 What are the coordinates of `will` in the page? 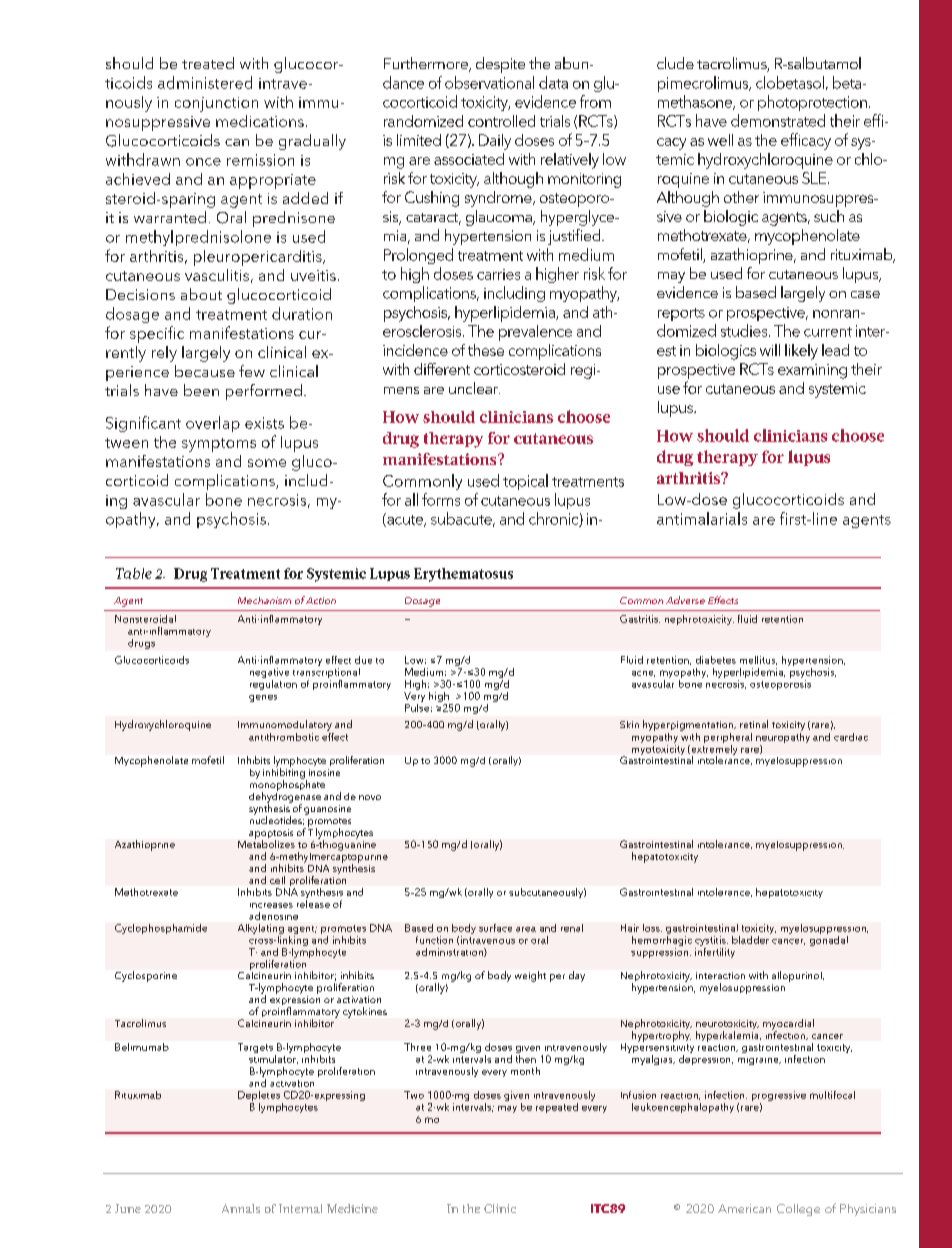 It's located at (770, 350).
